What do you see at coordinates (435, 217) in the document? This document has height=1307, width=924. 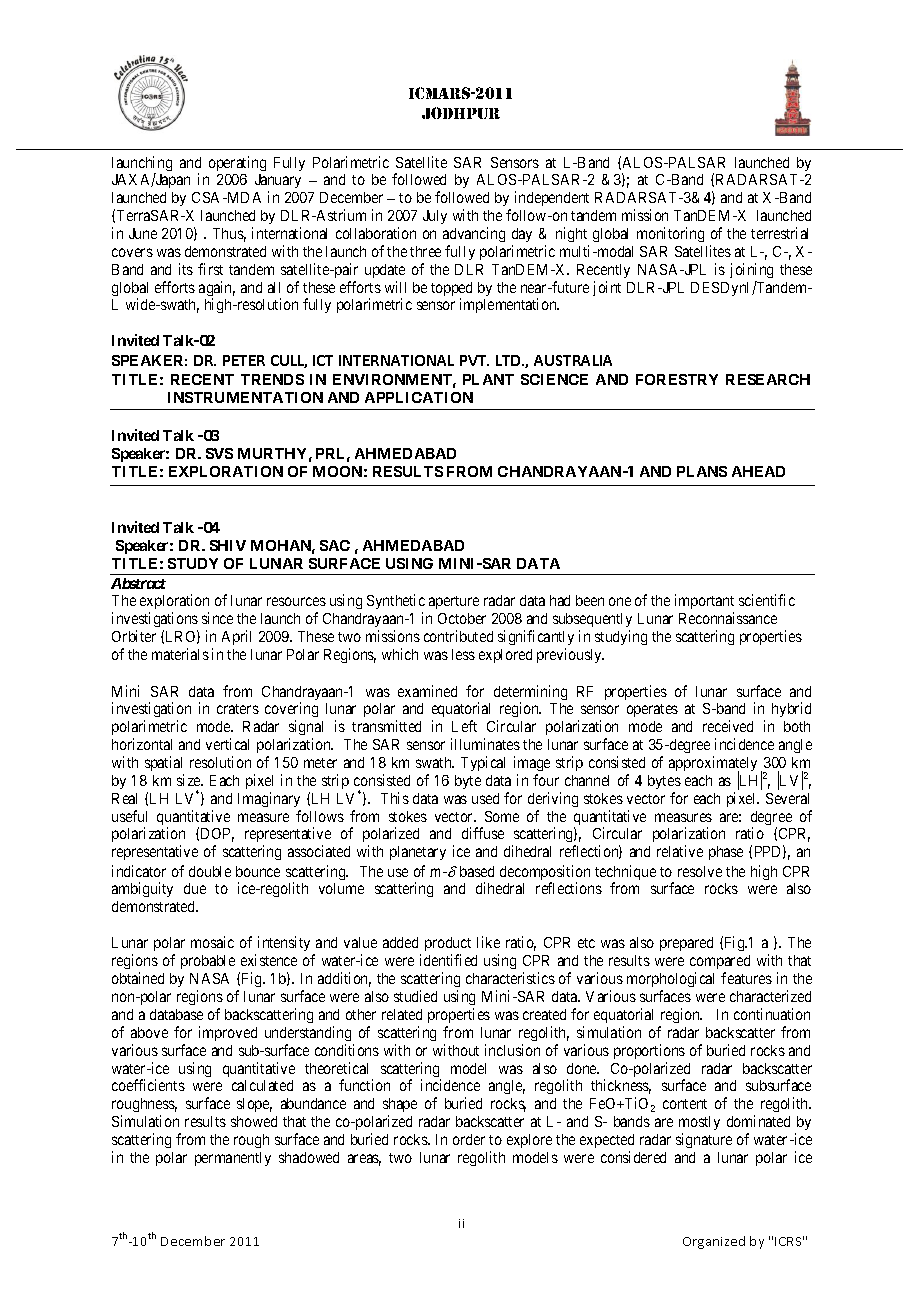 I see `July` at bounding box center [435, 217].
